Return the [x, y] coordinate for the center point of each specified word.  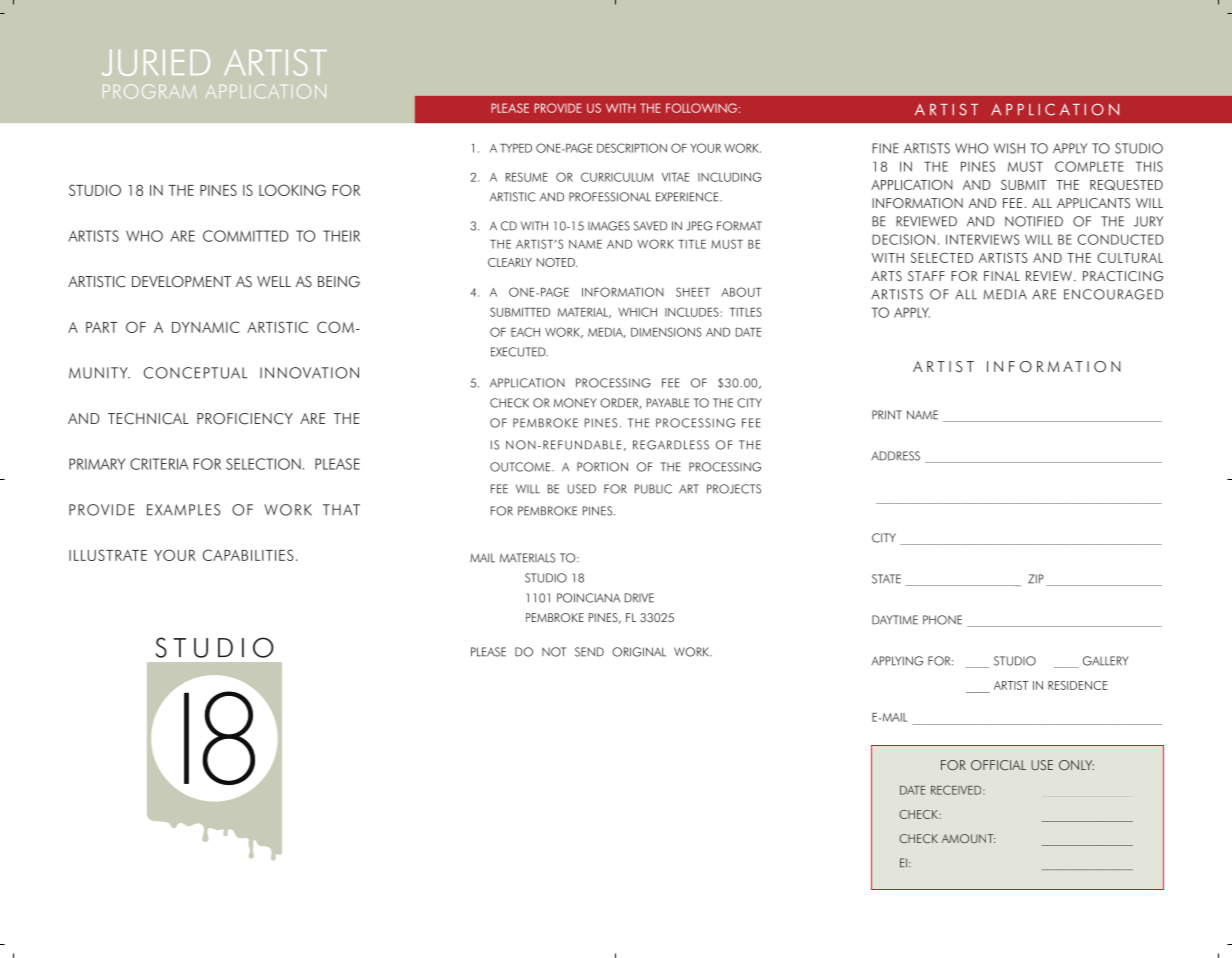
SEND [589, 652]
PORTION [602, 467]
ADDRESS [895, 456]
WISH [1009, 148]
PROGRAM [149, 91]
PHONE [942, 620]
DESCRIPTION [632, 148]
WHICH [637, 312]
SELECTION [263, 464]
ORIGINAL [639, 652]
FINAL [1002, 276]
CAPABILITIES [248, 555]
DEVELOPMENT [181, 282]
